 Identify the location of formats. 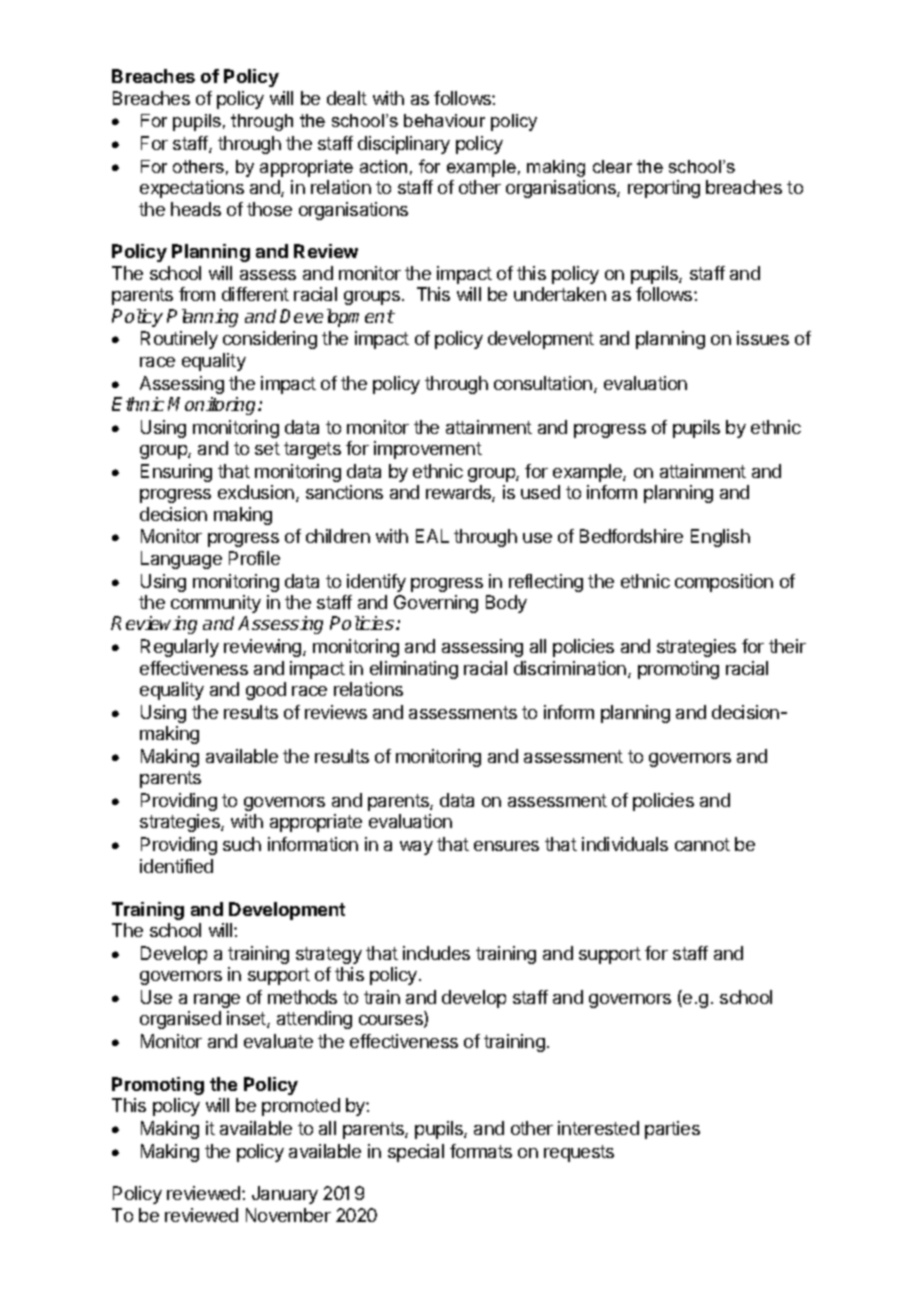
(481, 1151).
